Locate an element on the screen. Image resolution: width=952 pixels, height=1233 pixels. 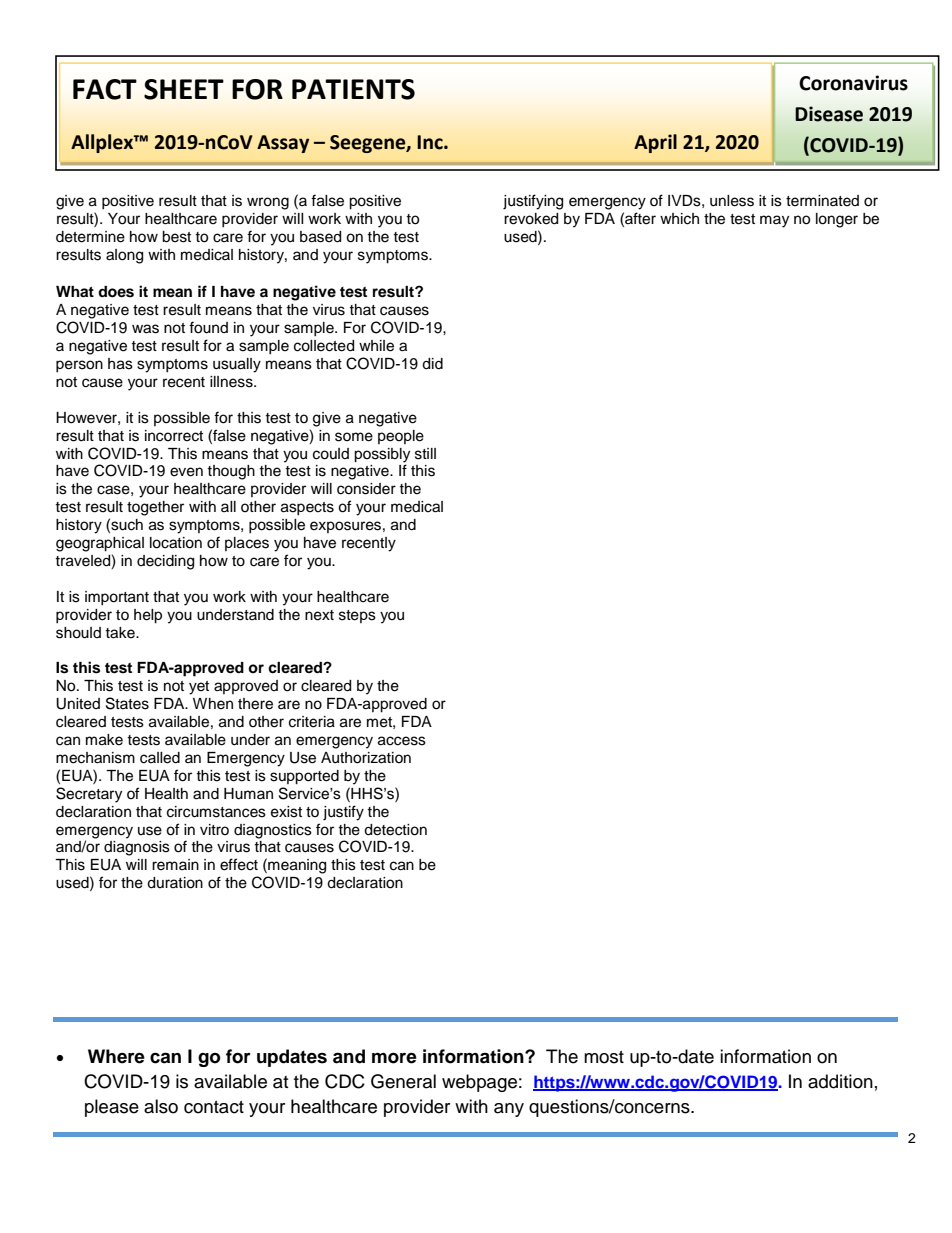
still is located at coordinates (425, 454).
